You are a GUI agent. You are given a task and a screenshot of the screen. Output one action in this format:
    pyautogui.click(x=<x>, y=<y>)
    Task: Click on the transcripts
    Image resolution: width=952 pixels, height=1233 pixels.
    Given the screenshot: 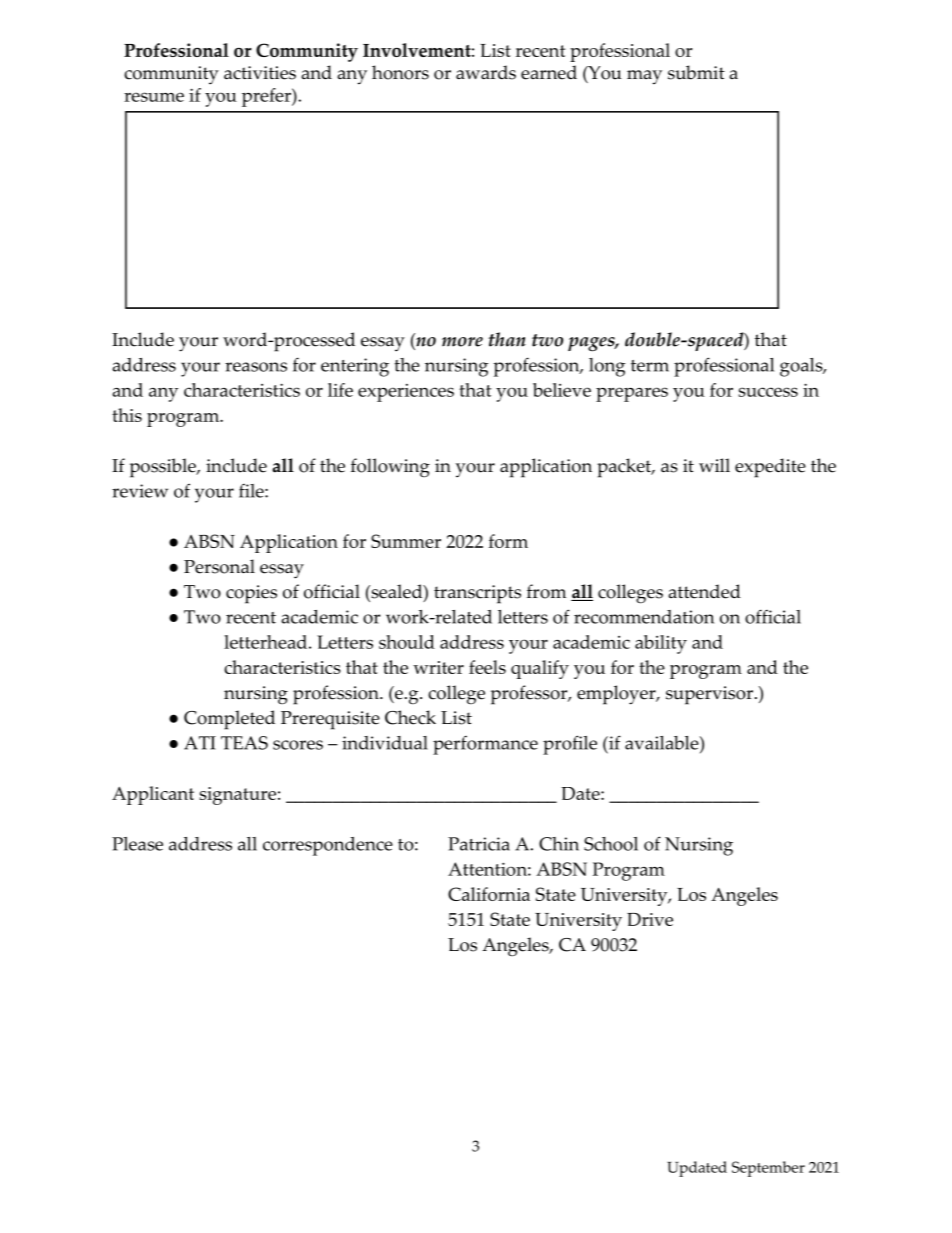 What is the action you would take?
    pyautogui.click(x=477, y=594)
